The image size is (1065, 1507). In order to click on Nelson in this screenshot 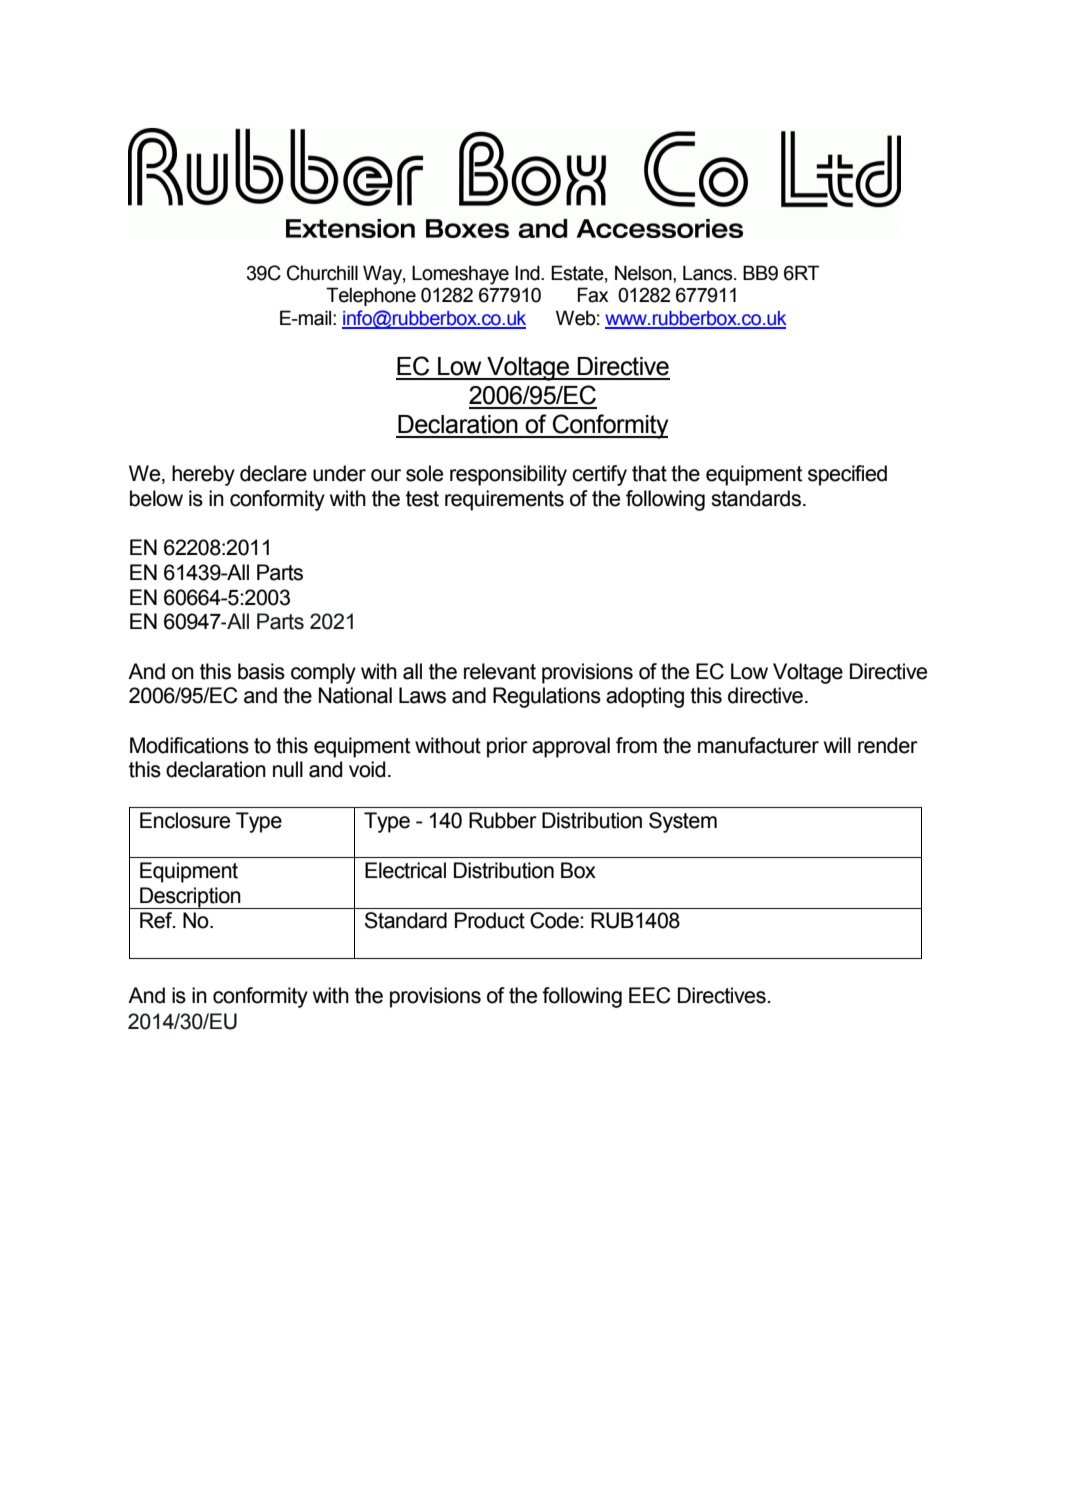, I will do `click(644, 273)`.
